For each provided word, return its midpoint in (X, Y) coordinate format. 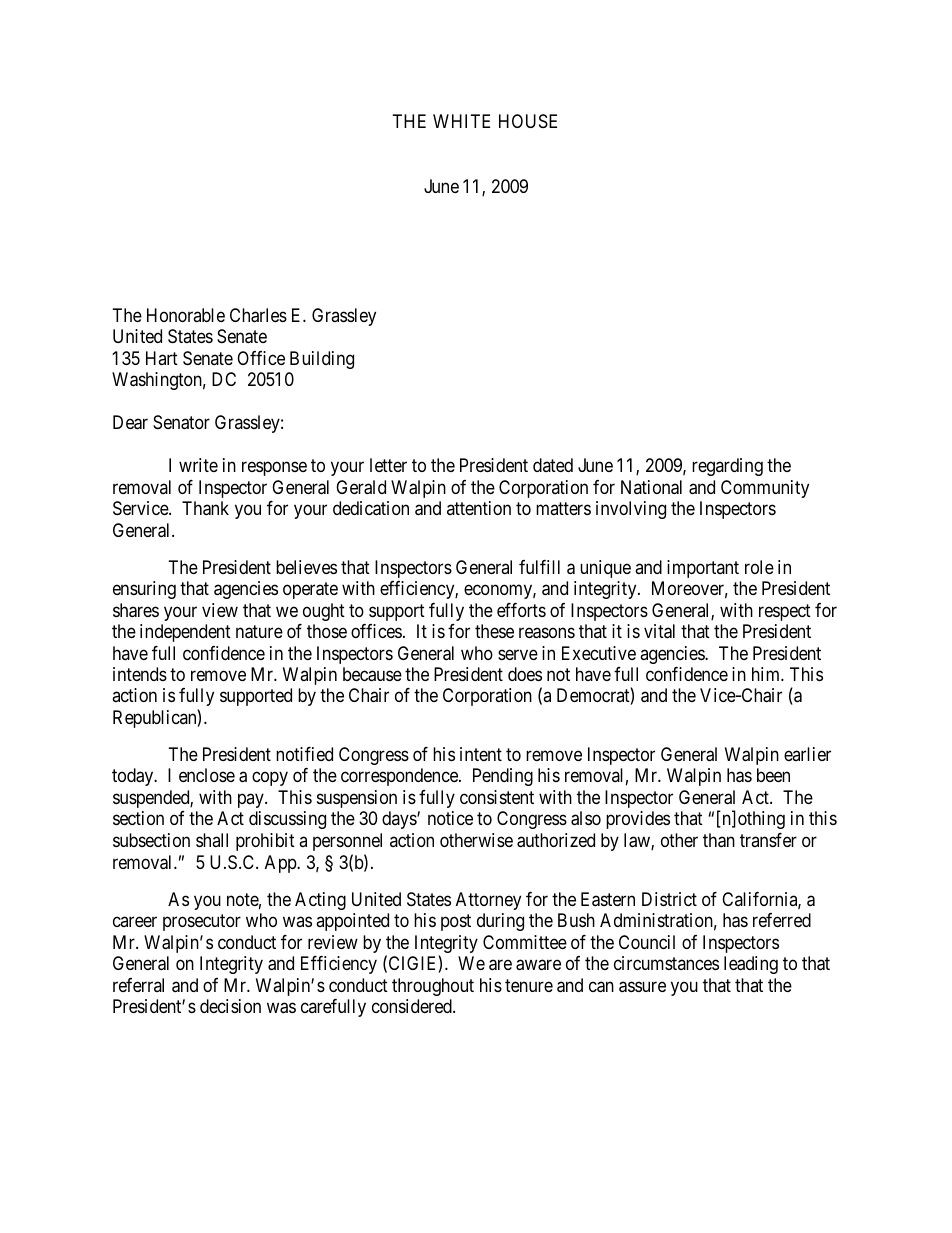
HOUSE (528, 121)
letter (388, 465)
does (525, 674)
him (767, 674)
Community (765, 489)
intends (140, 674)
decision (230, 1006)
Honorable (186, 315)
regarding (727, 467)
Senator (181, 422)
